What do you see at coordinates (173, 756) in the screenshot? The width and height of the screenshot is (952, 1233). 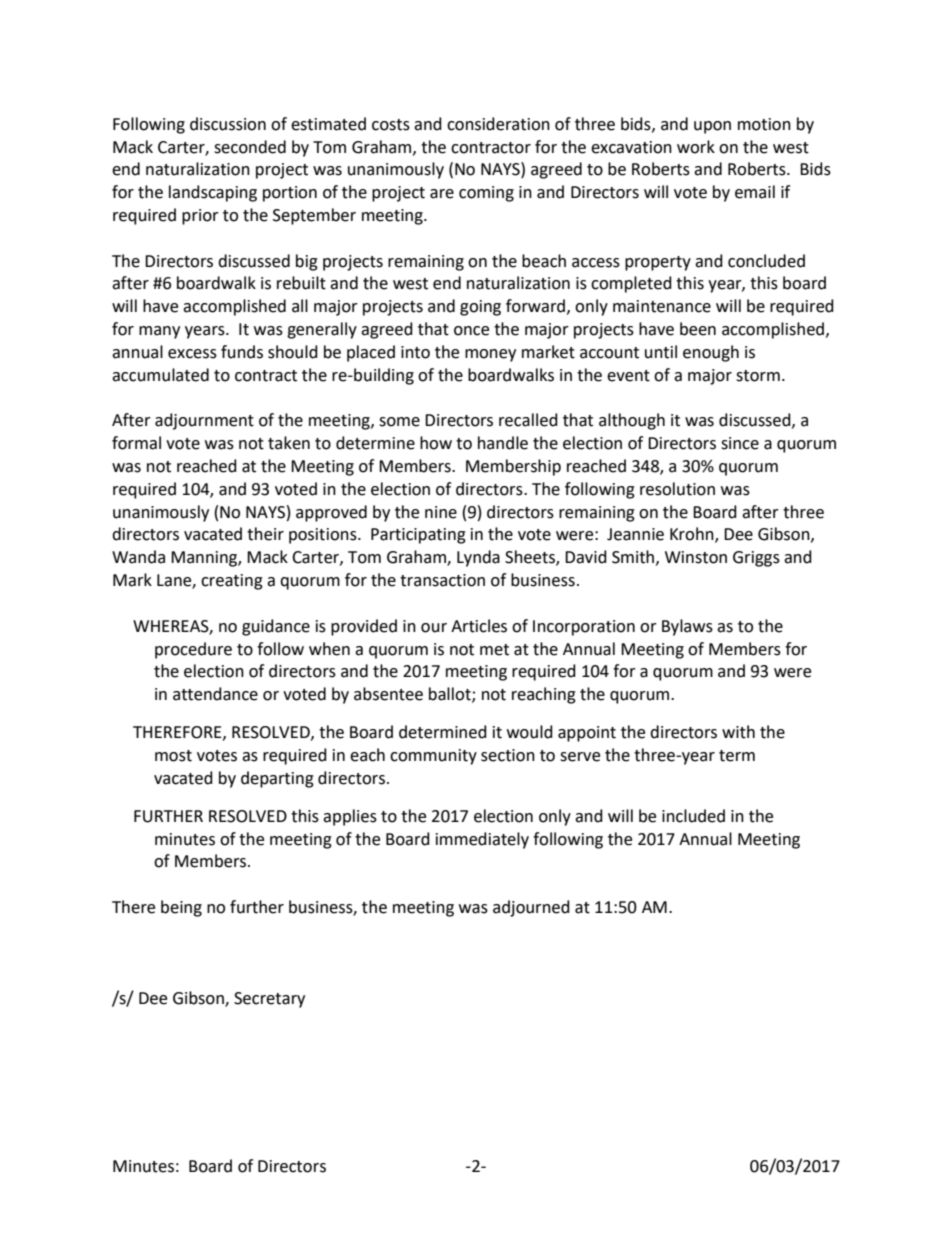 I see `most` at bounding box center [173, 756].
